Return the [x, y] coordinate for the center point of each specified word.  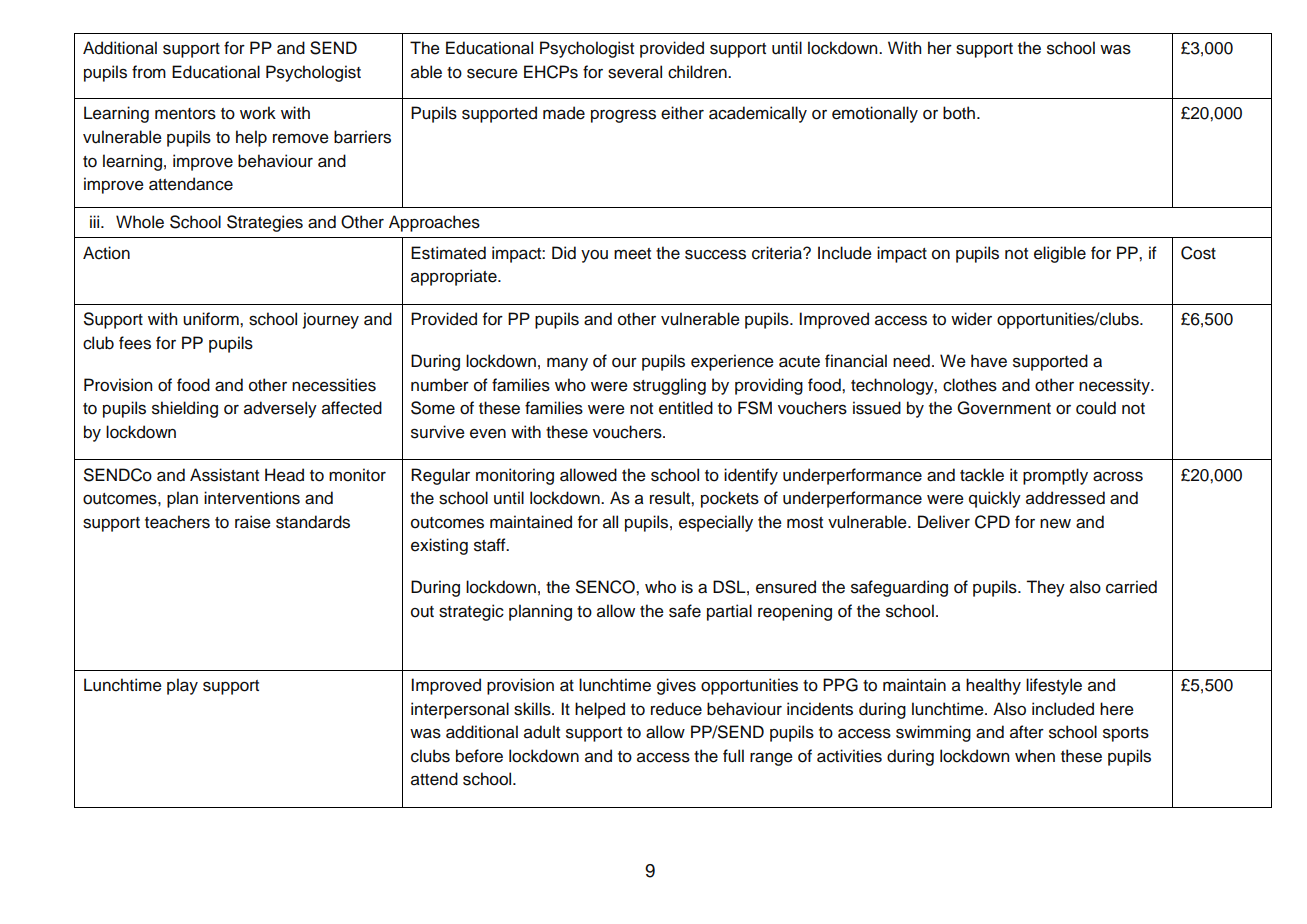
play [182, 686]
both [959, 113]
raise [253, 522]
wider [971, 319]
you [594, 256]
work [258, 113]
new [1055, 524]
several [635, 72]
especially [716, 523]
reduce [676, 709]
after [1027, 732]
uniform [212, 319]
